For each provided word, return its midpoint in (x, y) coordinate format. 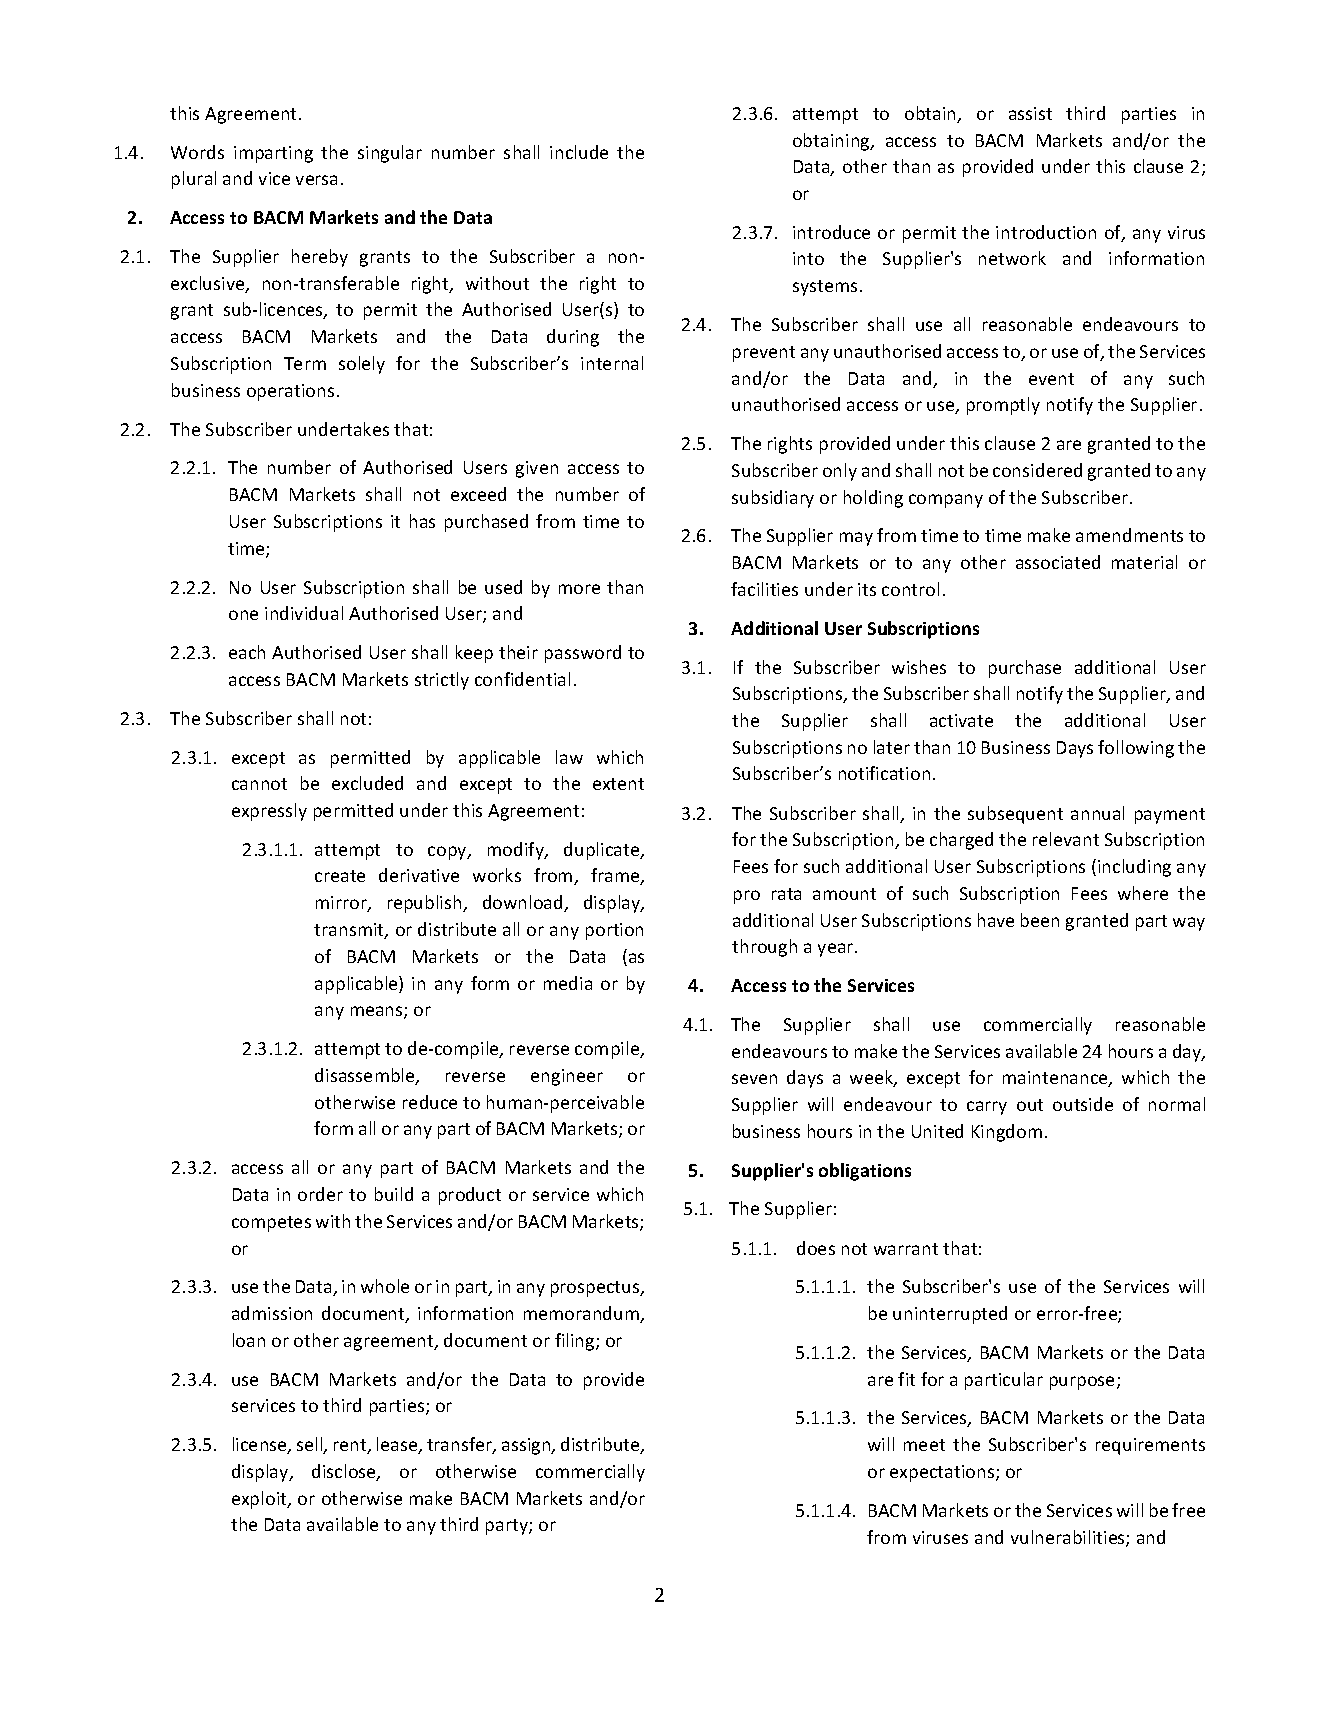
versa (316, 180)
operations (290, 392)
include (579, 152)
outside (1083, 1104)
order (320, 1194)
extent (618, 784)
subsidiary (773, 499)
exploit (260, 1500)
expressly (269, 812)
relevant (1066, 839)
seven (754, 1079)
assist (1030, 113)
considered (1037, 470)
